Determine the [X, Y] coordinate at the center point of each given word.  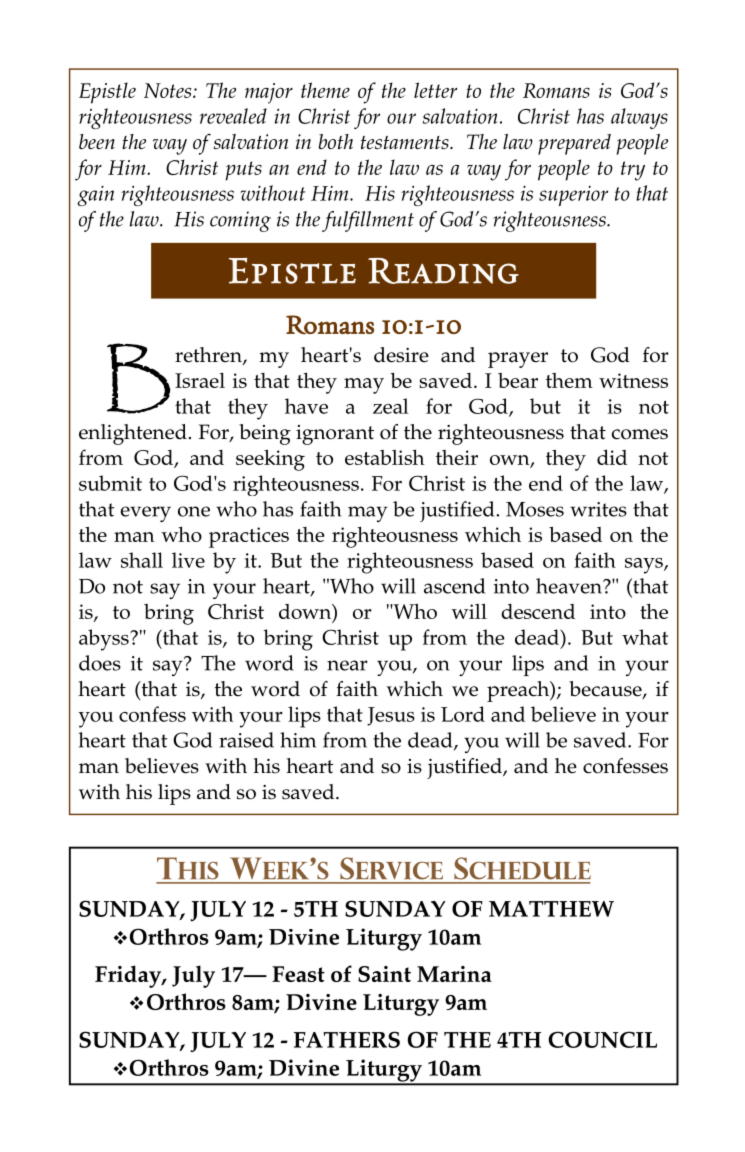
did [612, 457]
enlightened [133, 434]
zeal [391, 406]
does [100, 663]
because [606, 690]
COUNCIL [602, 1039]
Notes [169, 90]
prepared [574, 144]
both [335, 141]
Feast [298, 974]
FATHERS [347, 1039]
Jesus [391, 716]
